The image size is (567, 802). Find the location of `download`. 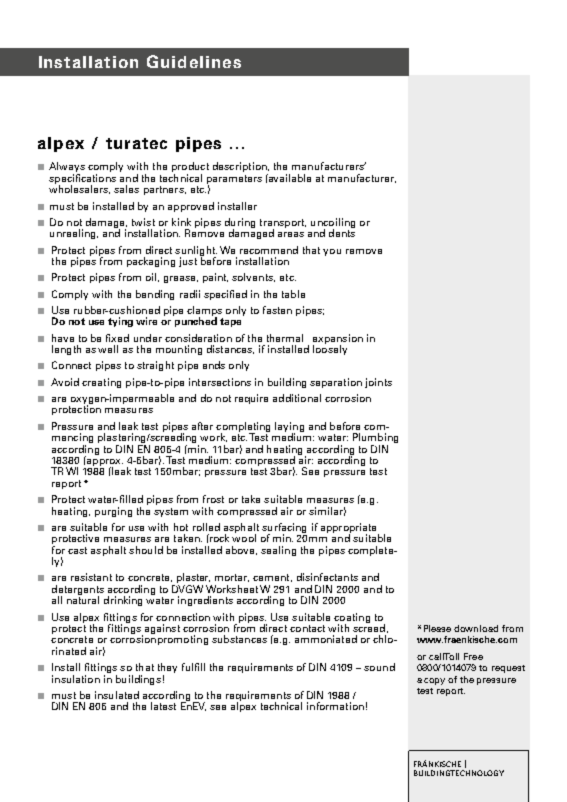

download is located at coordinates (476, 628).
